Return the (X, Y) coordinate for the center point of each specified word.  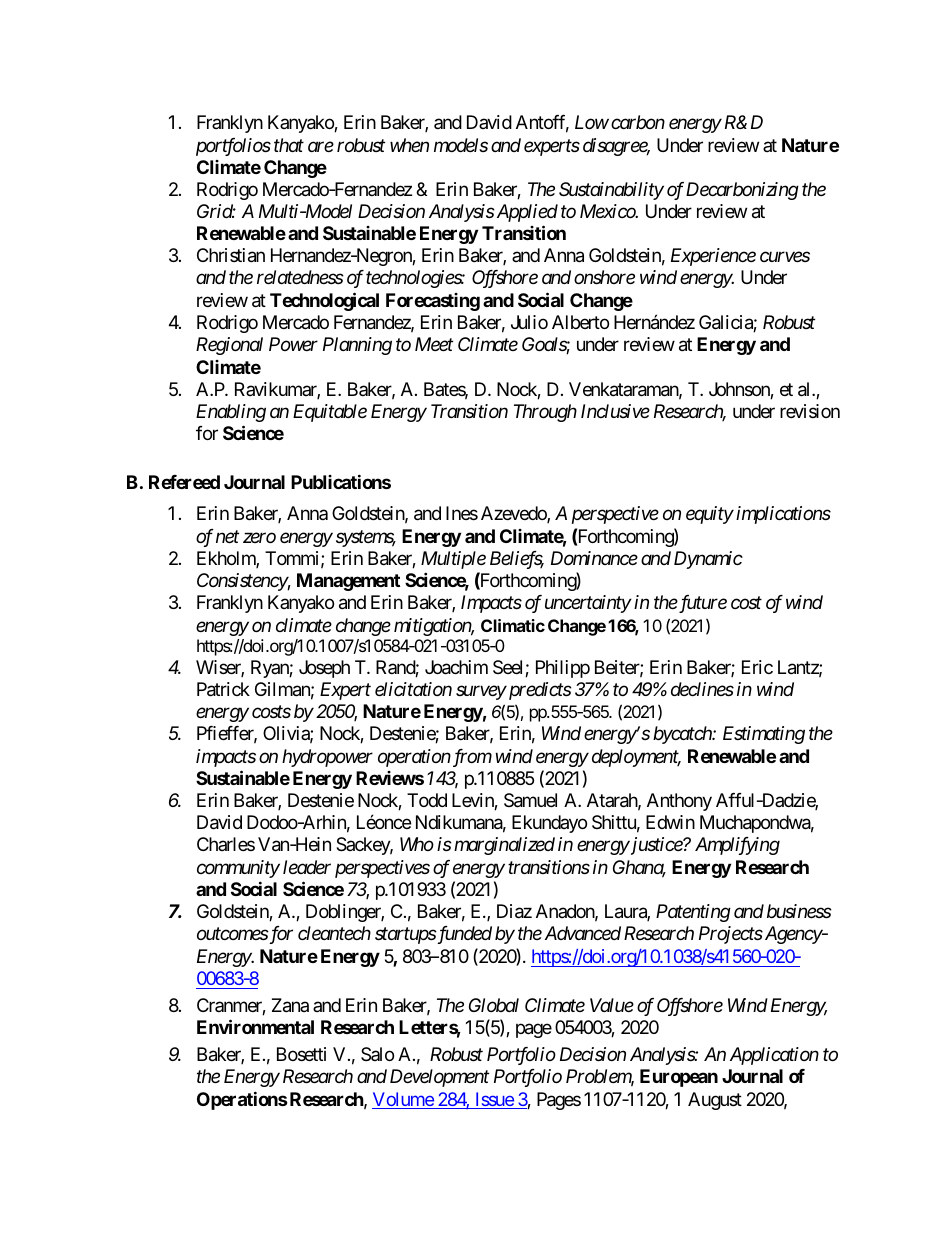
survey (481, 692)
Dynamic (708, 560)
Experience (713, 257)
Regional (229, 346)
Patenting (693, 913)
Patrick (223, 689)
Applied (526, 213)
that (289, 145)
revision (810, 411)
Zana (290, 1005)
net (227, 537)
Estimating (764, 735)
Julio (529, 322)
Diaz (514, 911)
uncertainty (588, 604)
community (238, 869)
